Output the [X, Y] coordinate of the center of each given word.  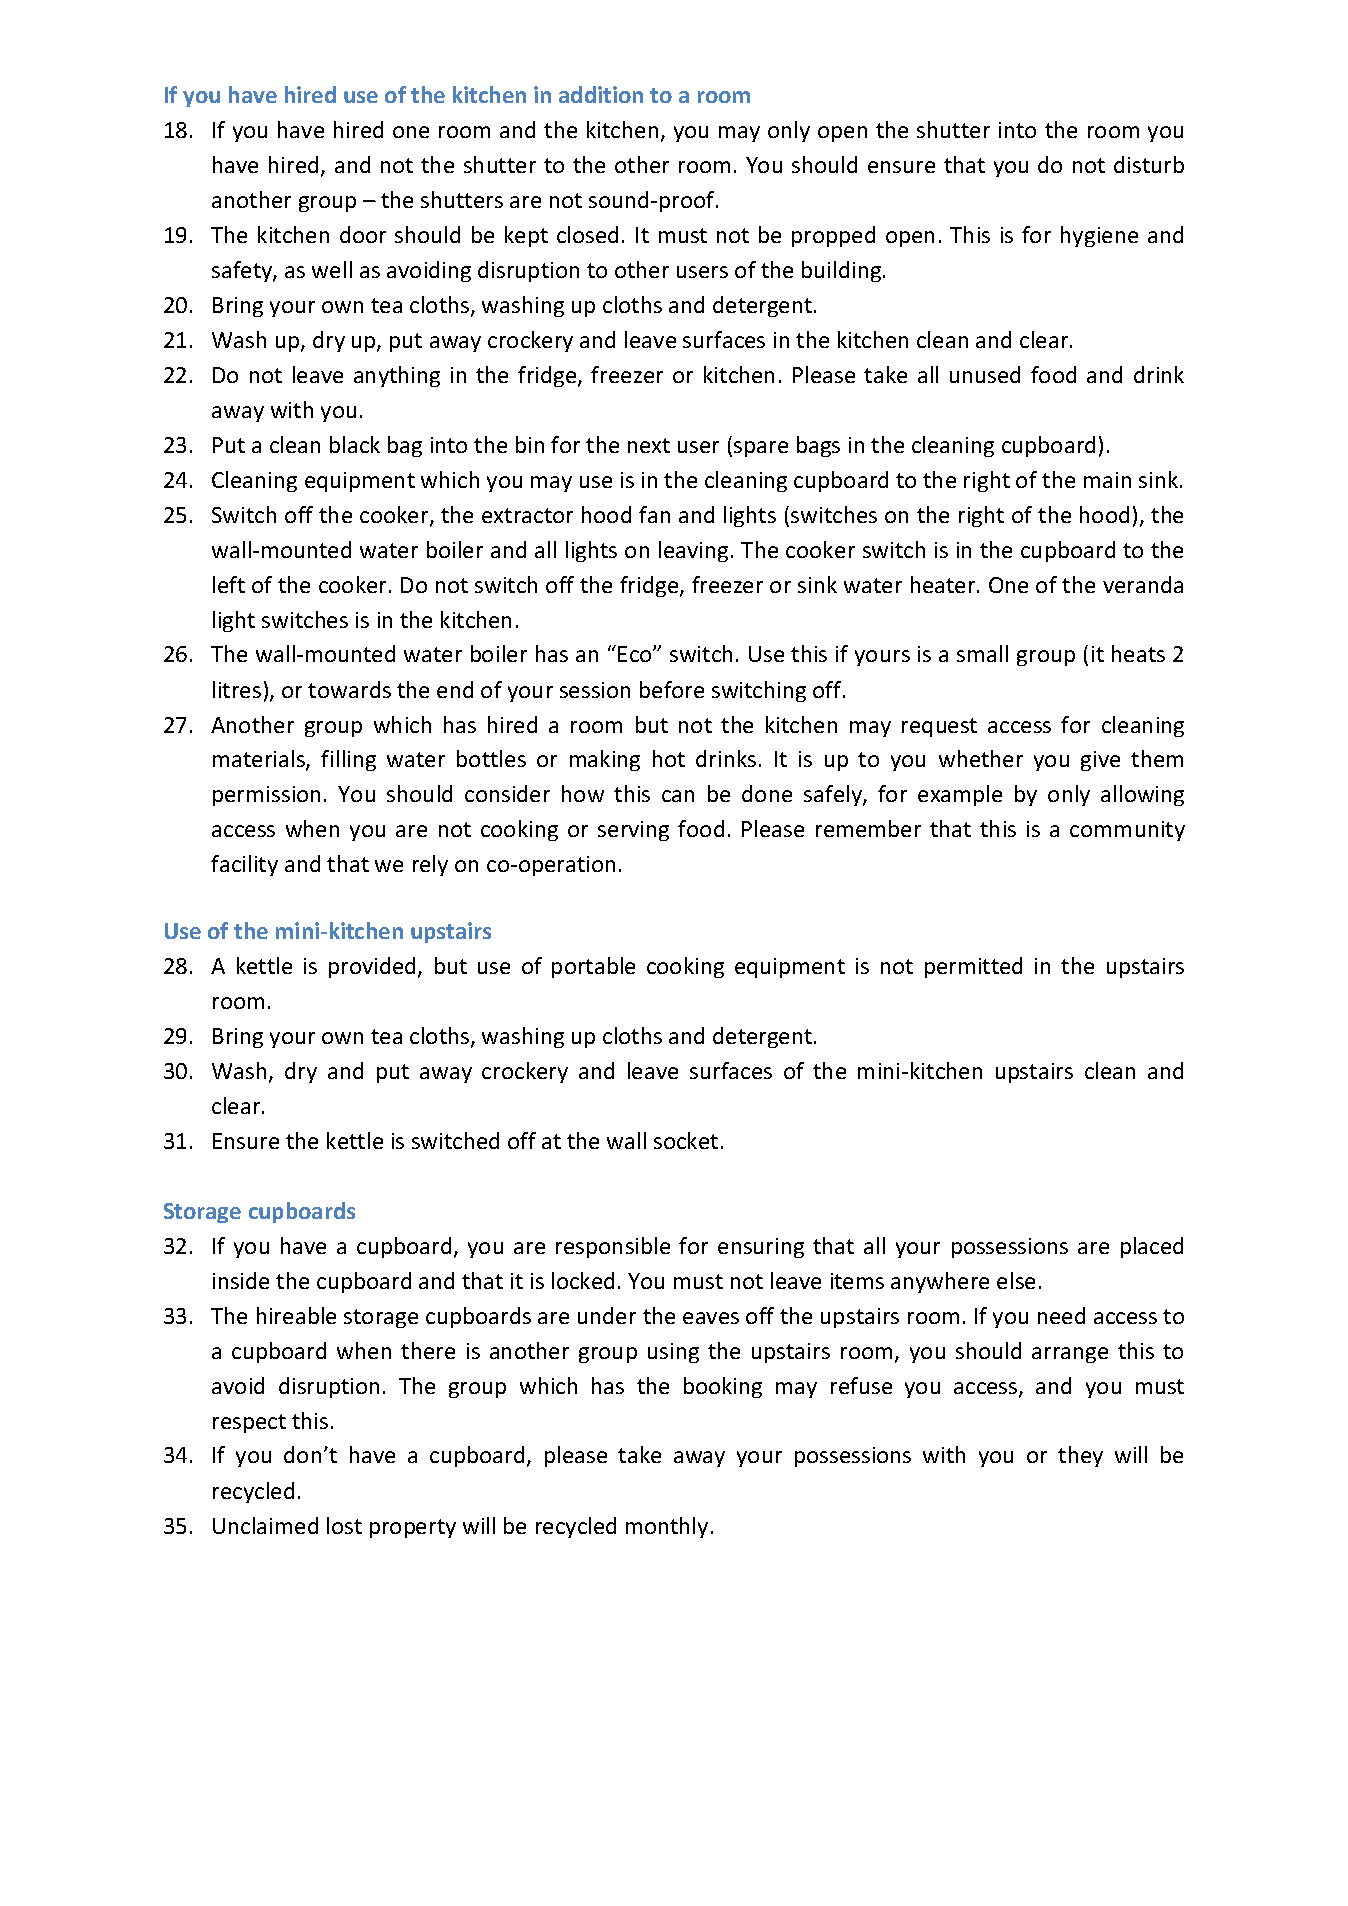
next [649, 445]
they [1080, 1456]
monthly [667, 1527]
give [1100, 761]
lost [344, 1525]
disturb [1149, 164]
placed [1152, 1247]
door [363, 234]
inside [241, 1280]
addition [601, 94]
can [678, 796]
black [355, 444]
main [1107, 480]
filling [348, 760]
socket [686, 1140]
